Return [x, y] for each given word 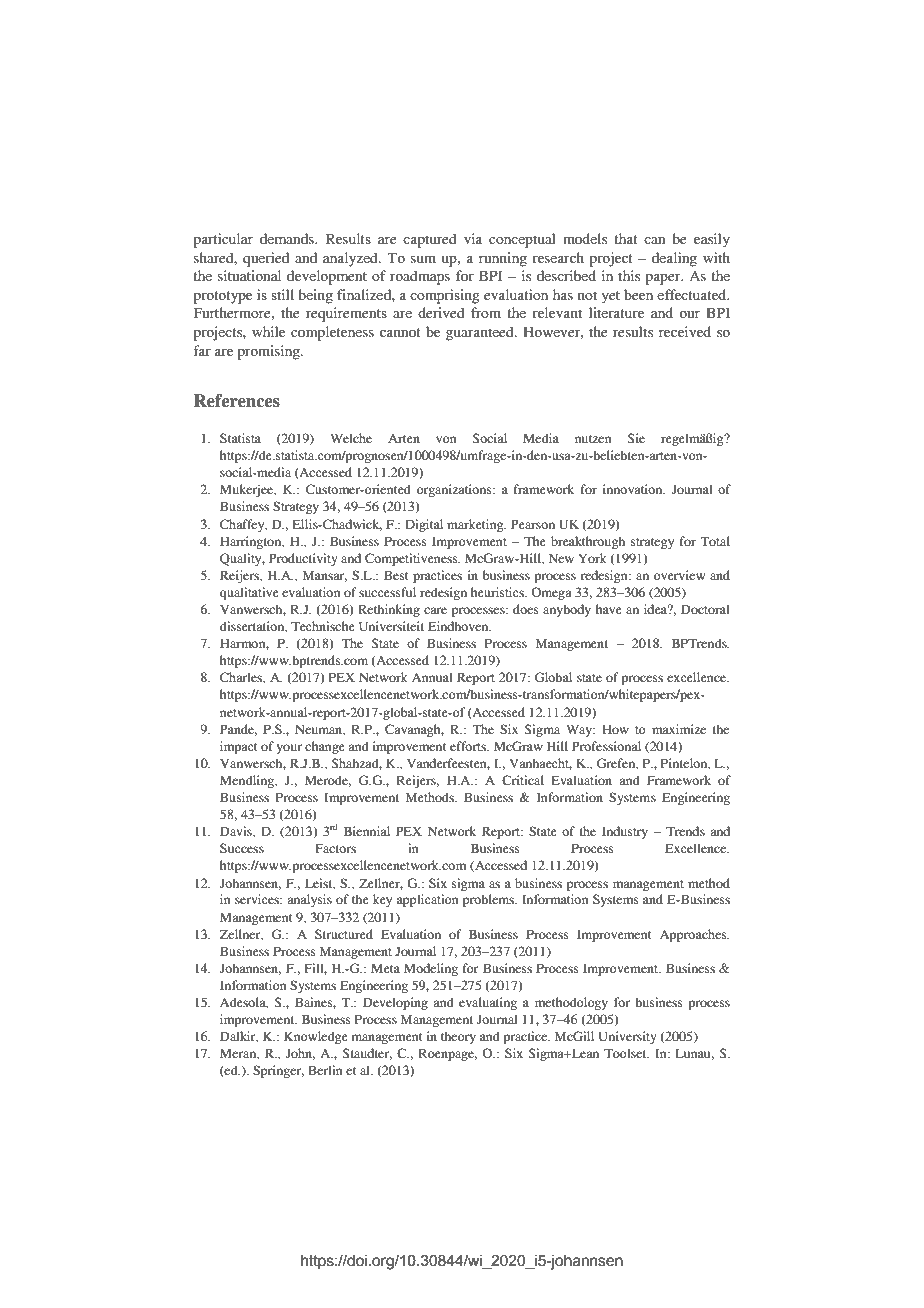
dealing [674, 259]
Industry [625, 832]
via [473, 238]
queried [266, 259]
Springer [278, 1071]
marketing [476, 525]
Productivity [303, 559]
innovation [634, 489]
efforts [469, 746]
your [289, 749]
